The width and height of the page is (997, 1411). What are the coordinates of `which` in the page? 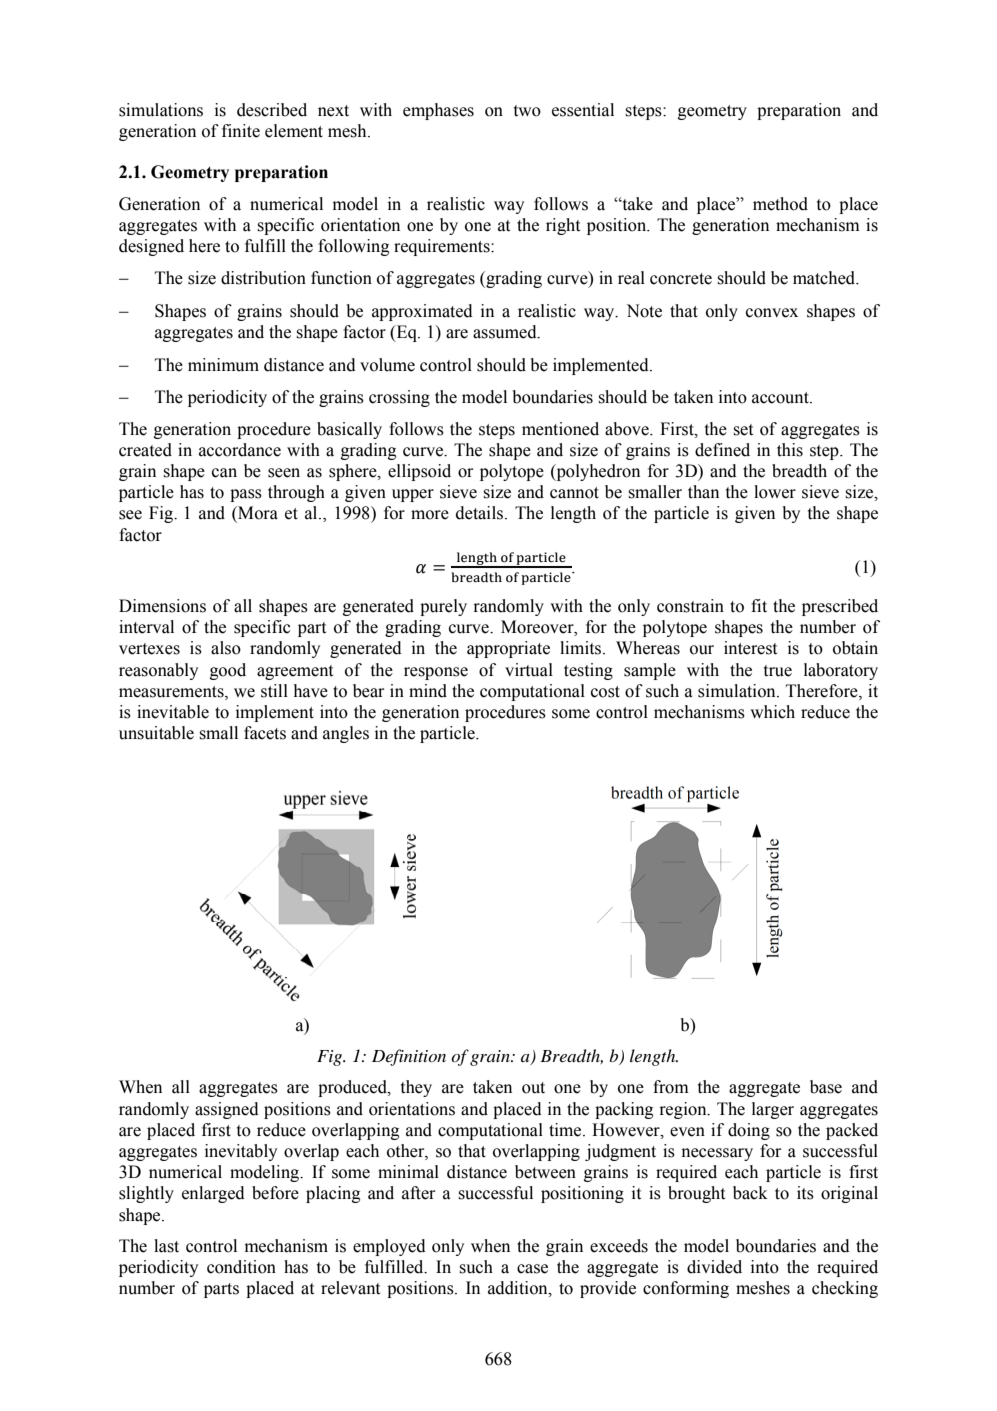 It's located at (772, 712).
